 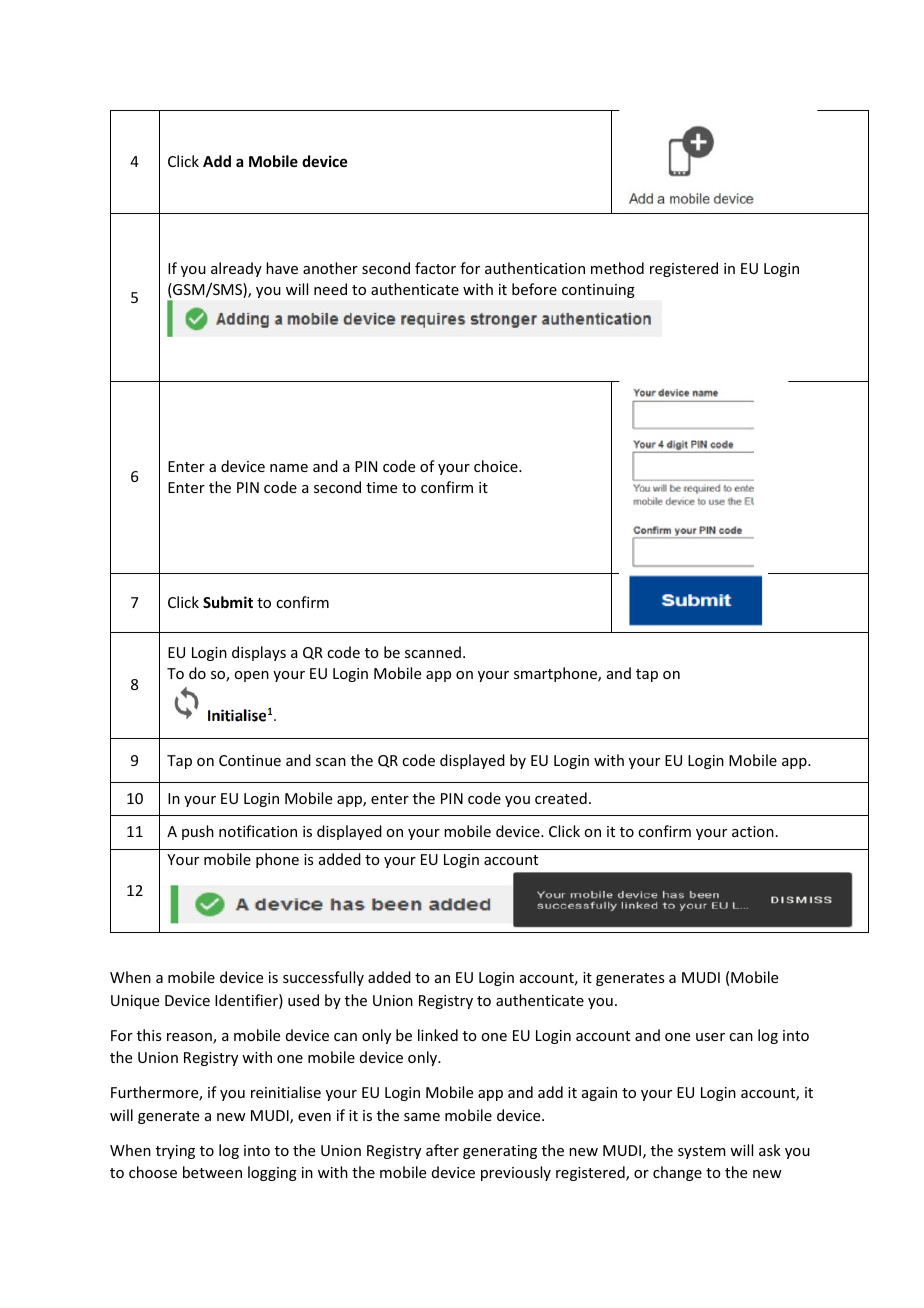 I want to click on created, so click(x=561, y=798).
